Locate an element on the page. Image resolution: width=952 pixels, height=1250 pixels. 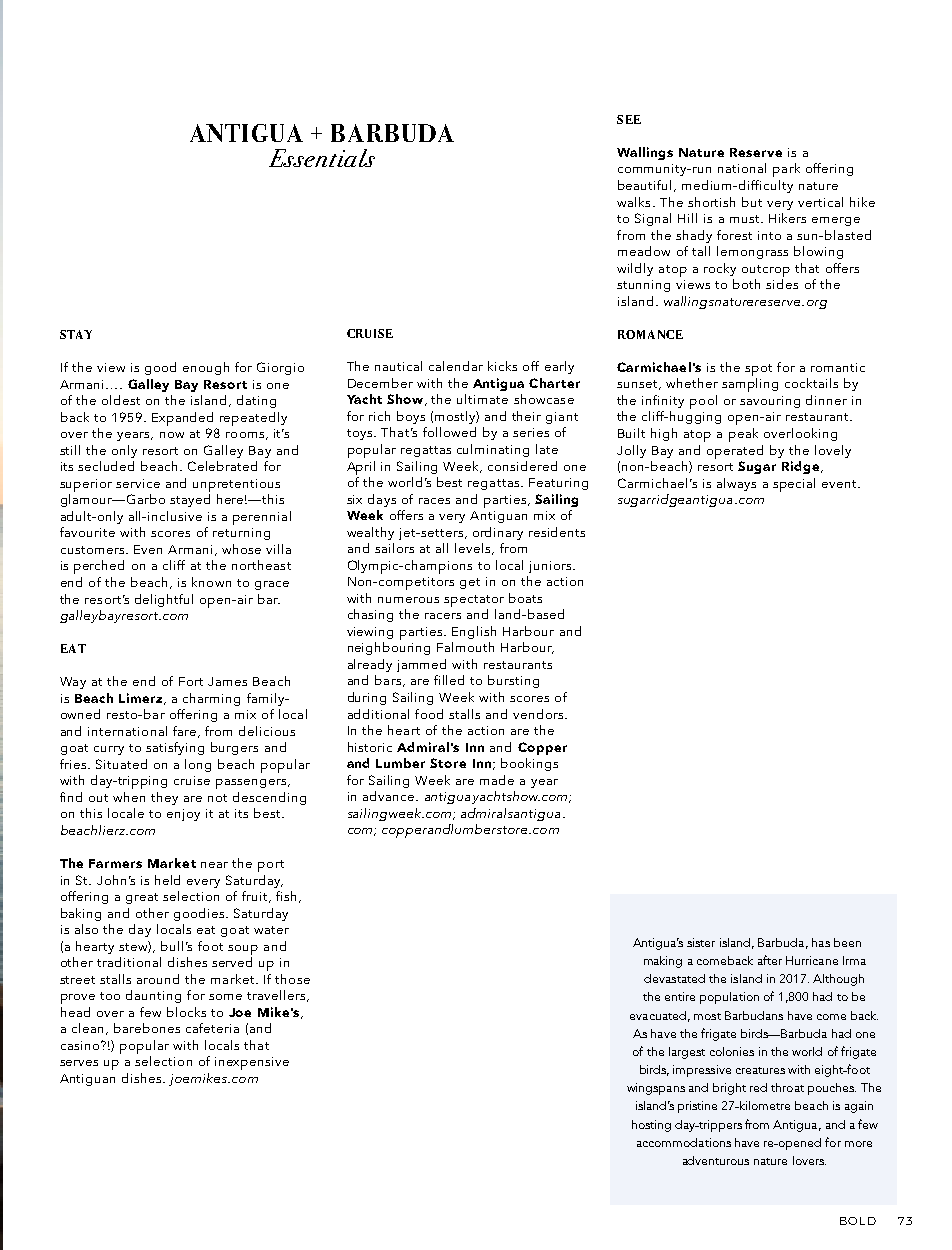
service is located at coordinates (138, 483).
